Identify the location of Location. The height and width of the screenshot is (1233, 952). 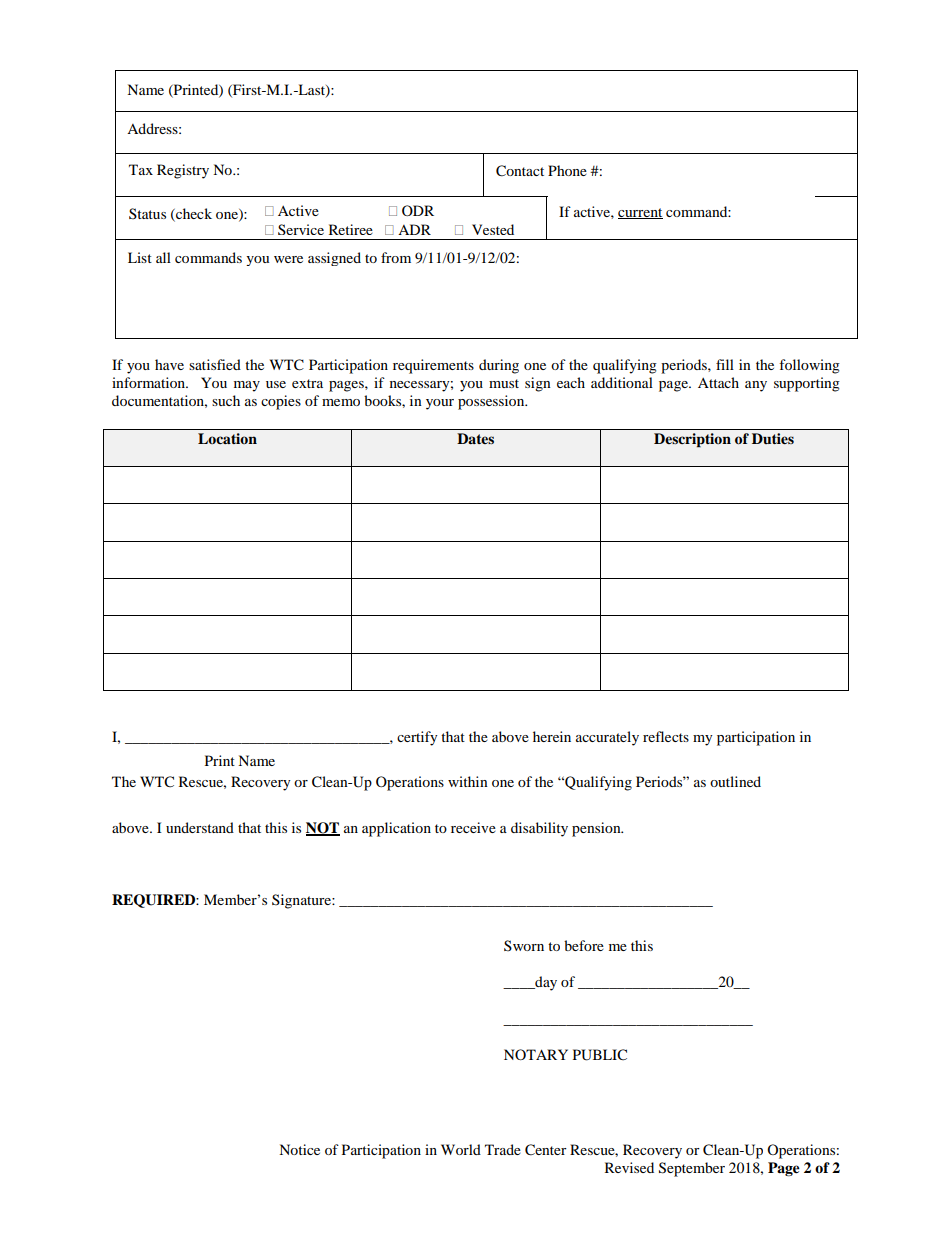
(227, 438).
